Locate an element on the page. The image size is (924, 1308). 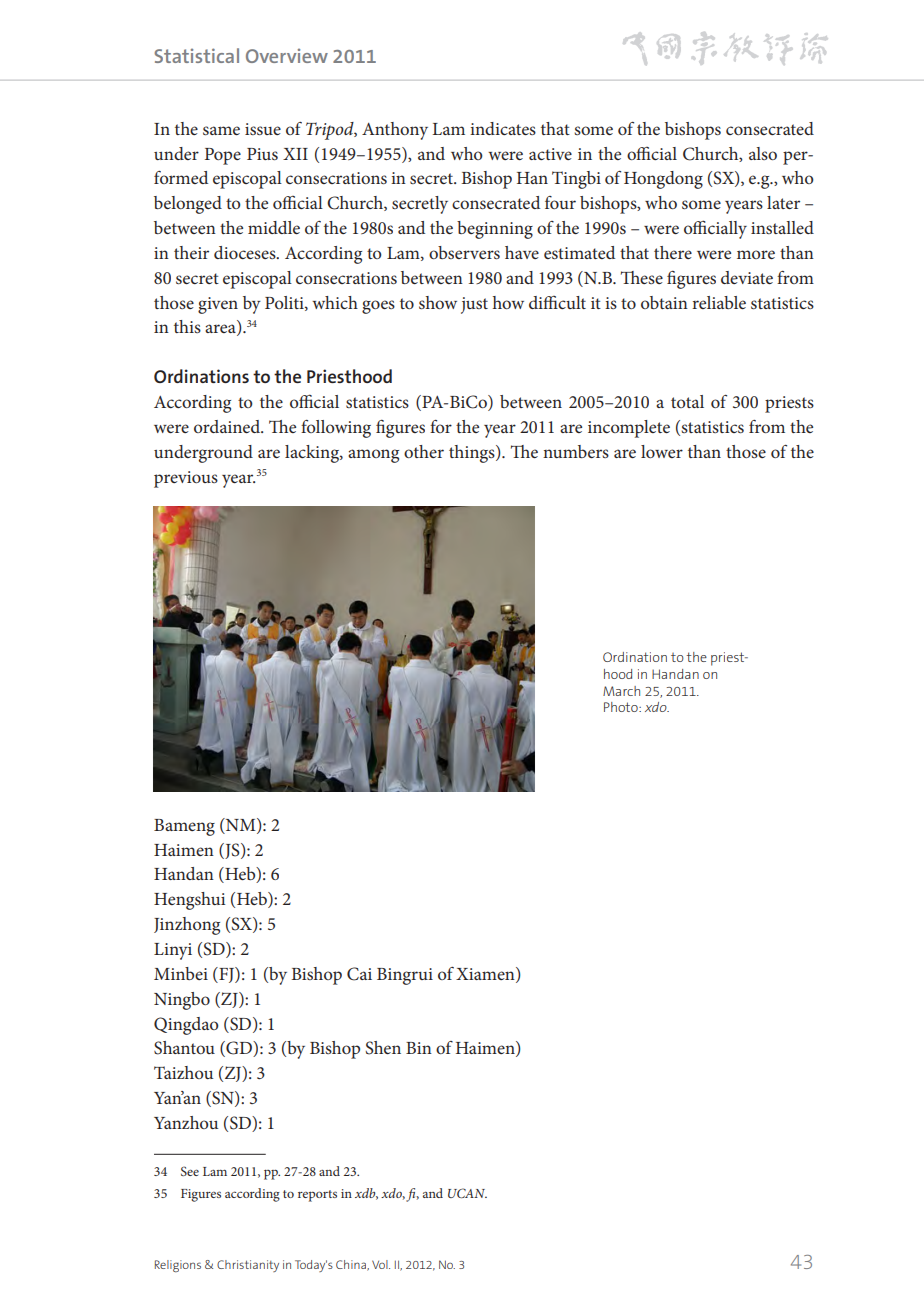
March is located at coordinates (621, 691).
